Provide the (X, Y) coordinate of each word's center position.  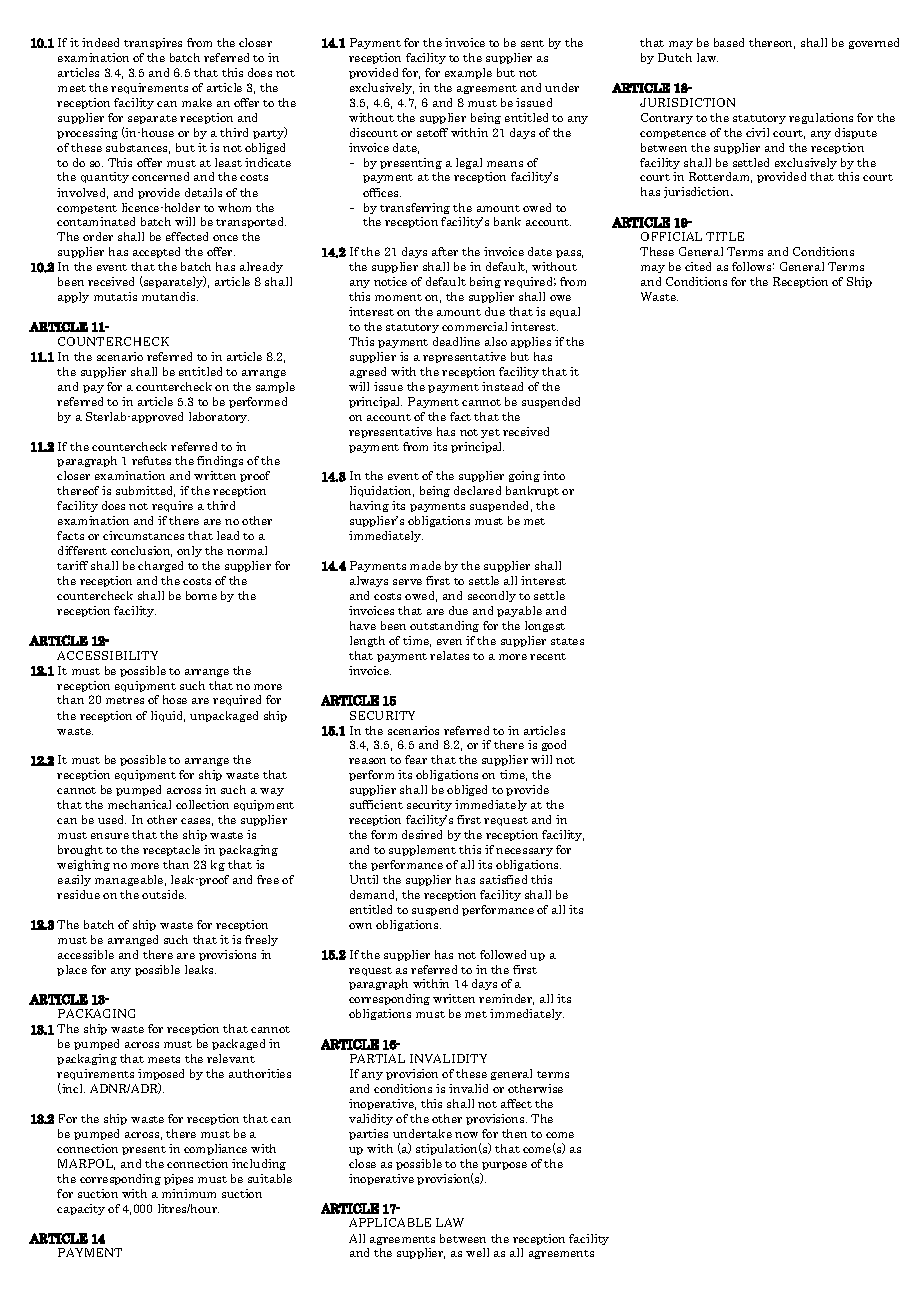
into (554, 475)
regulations (821, 118)
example (468, 73)
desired (422, 834)
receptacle (171, 850)
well (477, 1252)
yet (490, 433)
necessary (524, 852)
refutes (151, 460)
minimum (189, 1193)
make (197, 102)
